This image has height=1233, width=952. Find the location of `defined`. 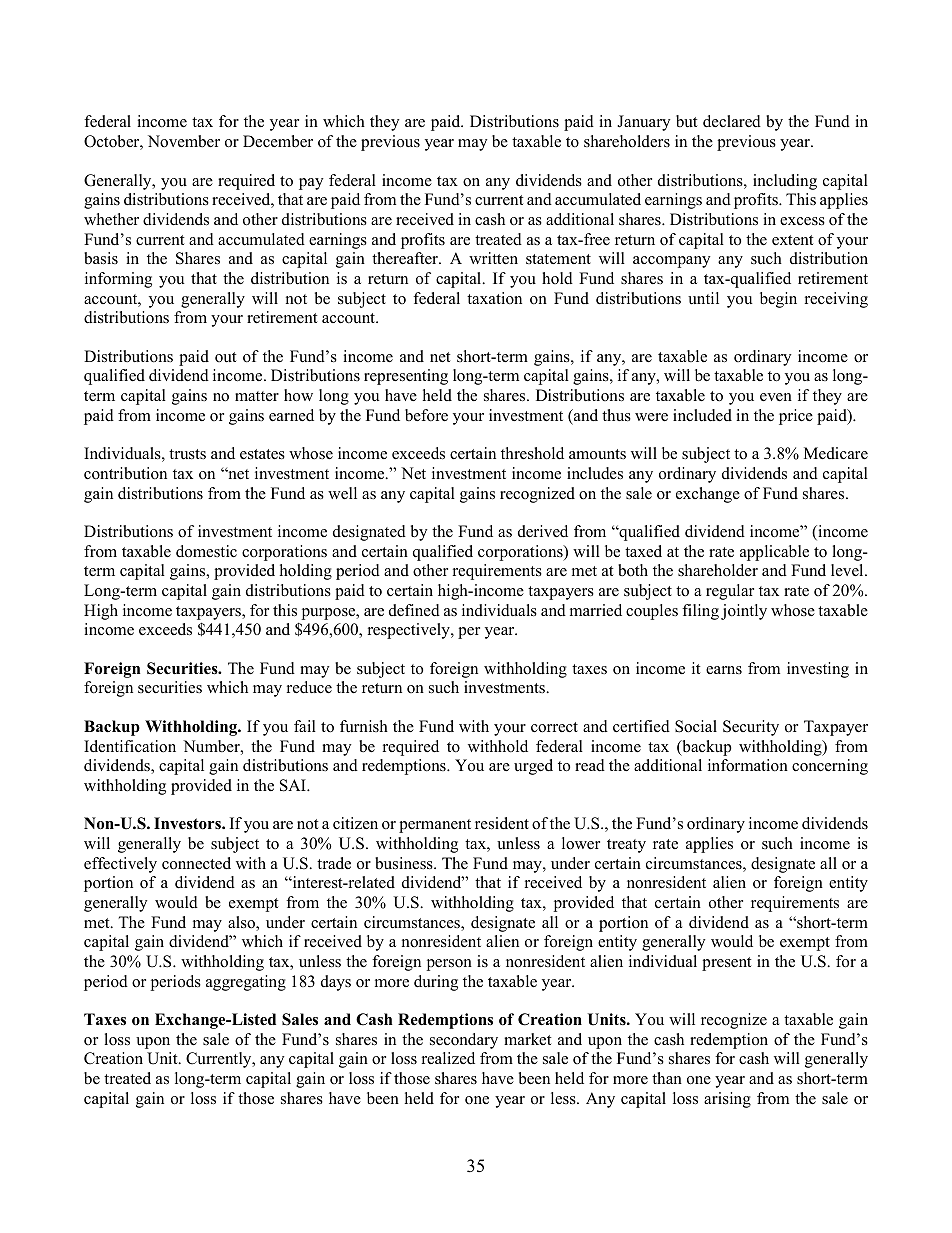

defined is located at coordinates (414, 610).
